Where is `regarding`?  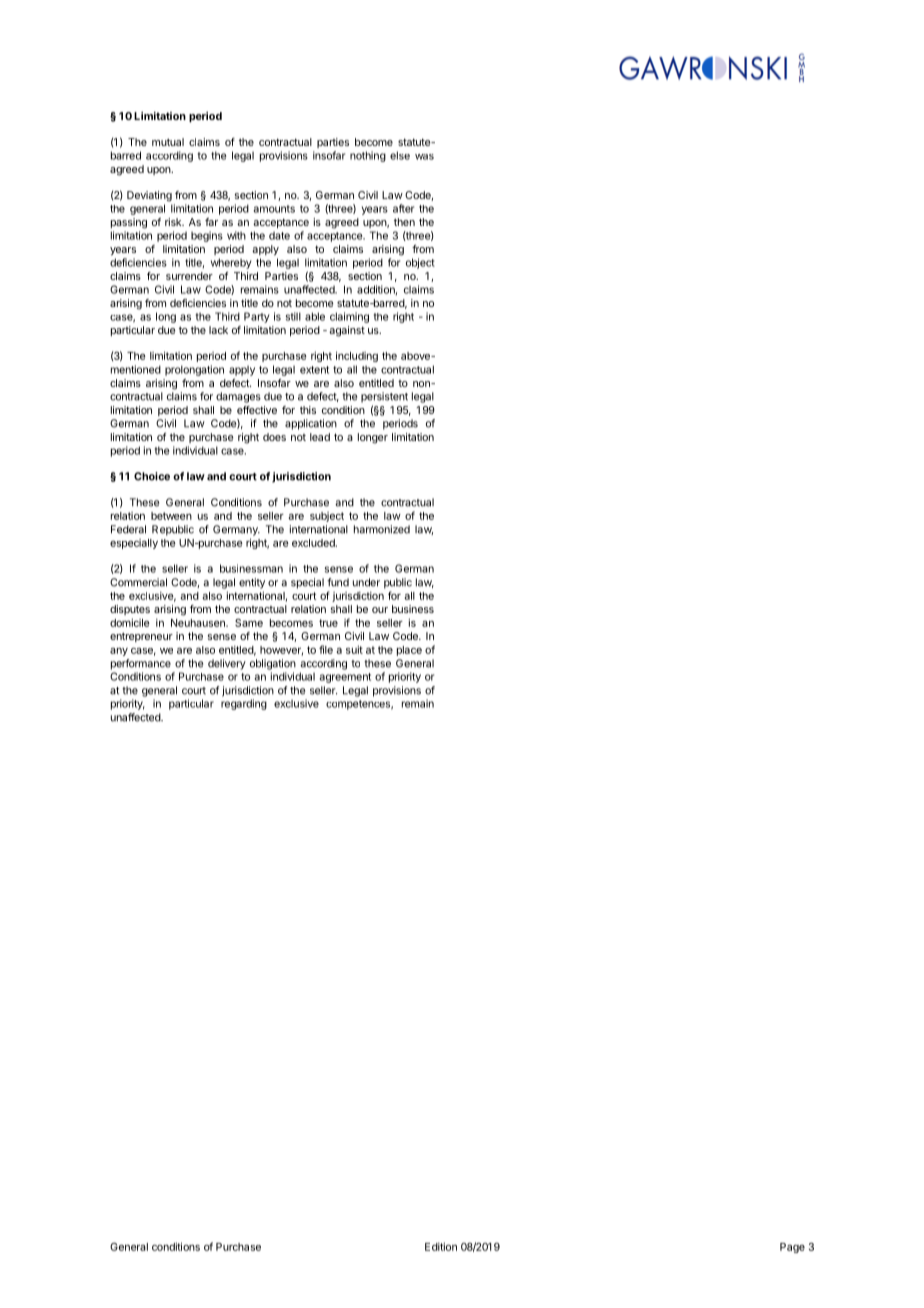
regarding is located at coordinates (244, 704).
